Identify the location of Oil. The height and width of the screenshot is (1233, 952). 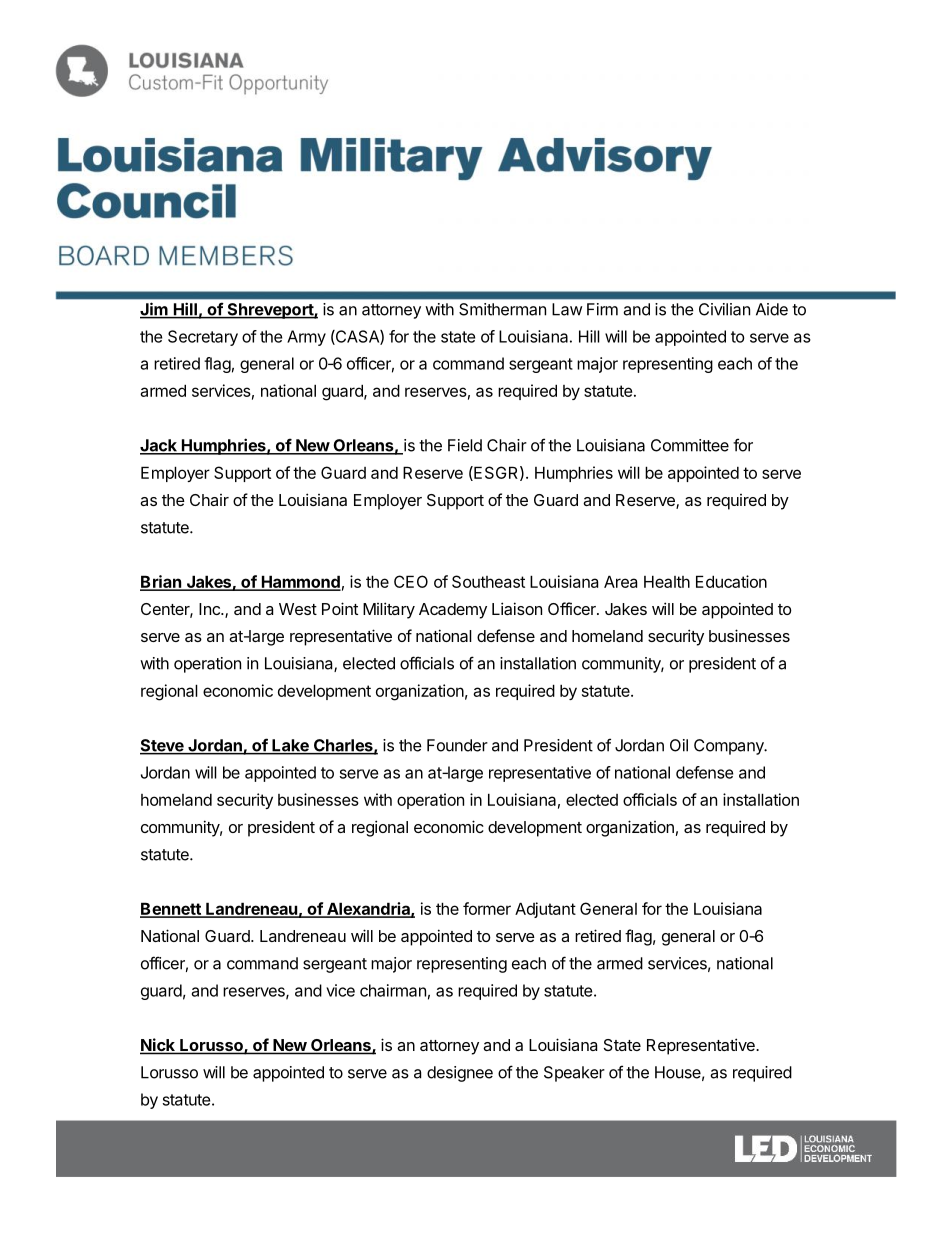
(679, 745).
